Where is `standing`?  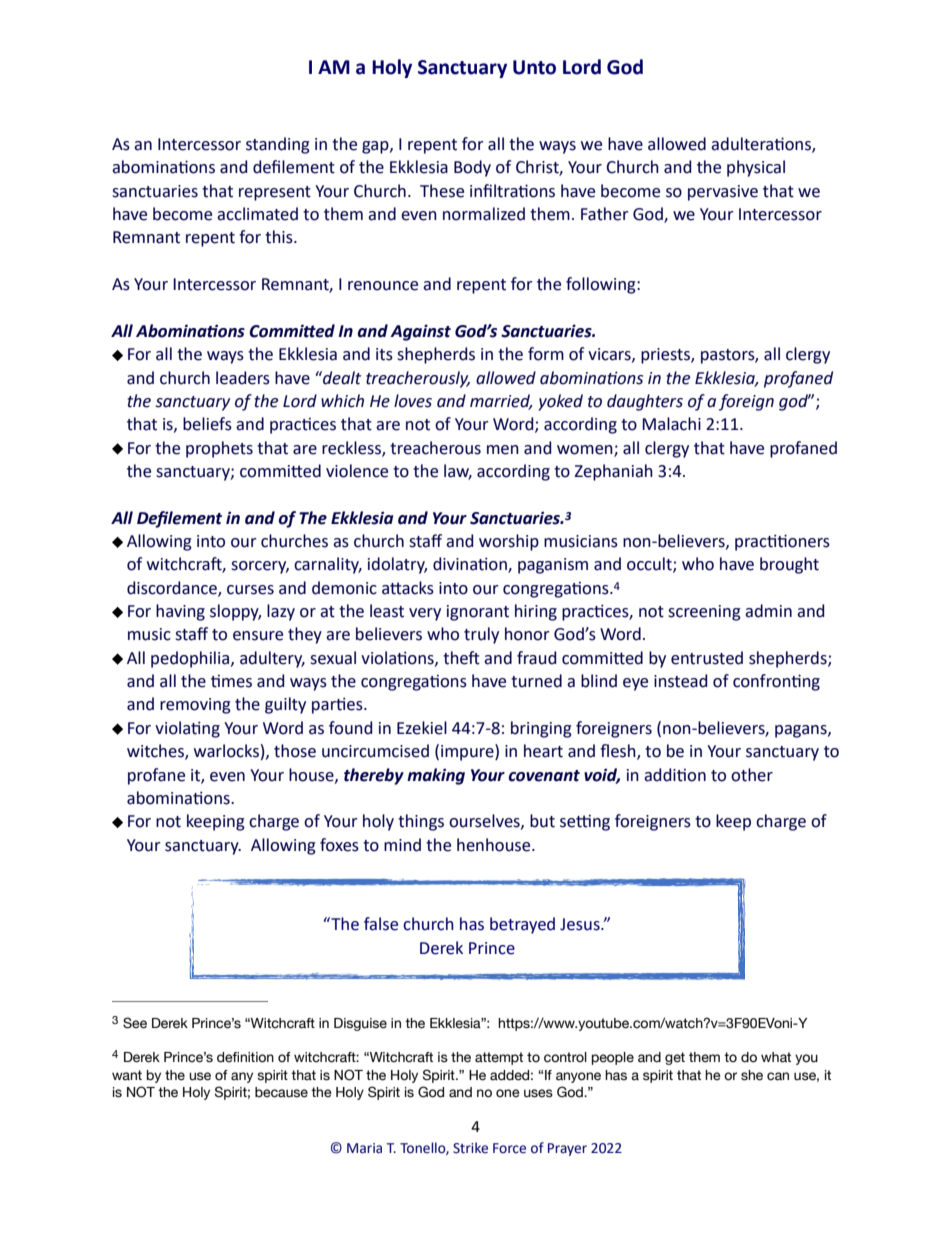 standing is located at coordinates (278, 145).
